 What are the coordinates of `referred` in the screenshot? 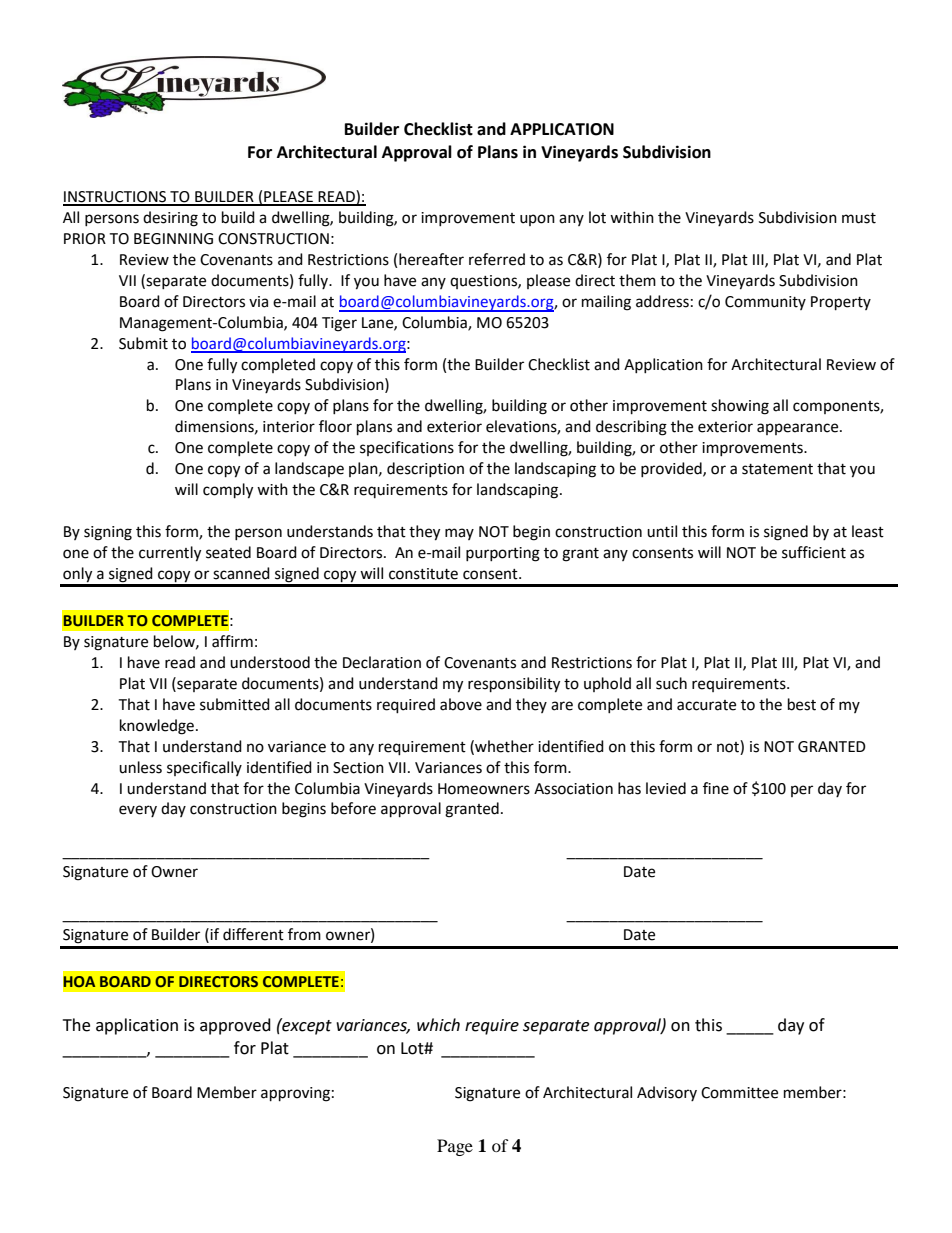 It's located at (497, 259).
